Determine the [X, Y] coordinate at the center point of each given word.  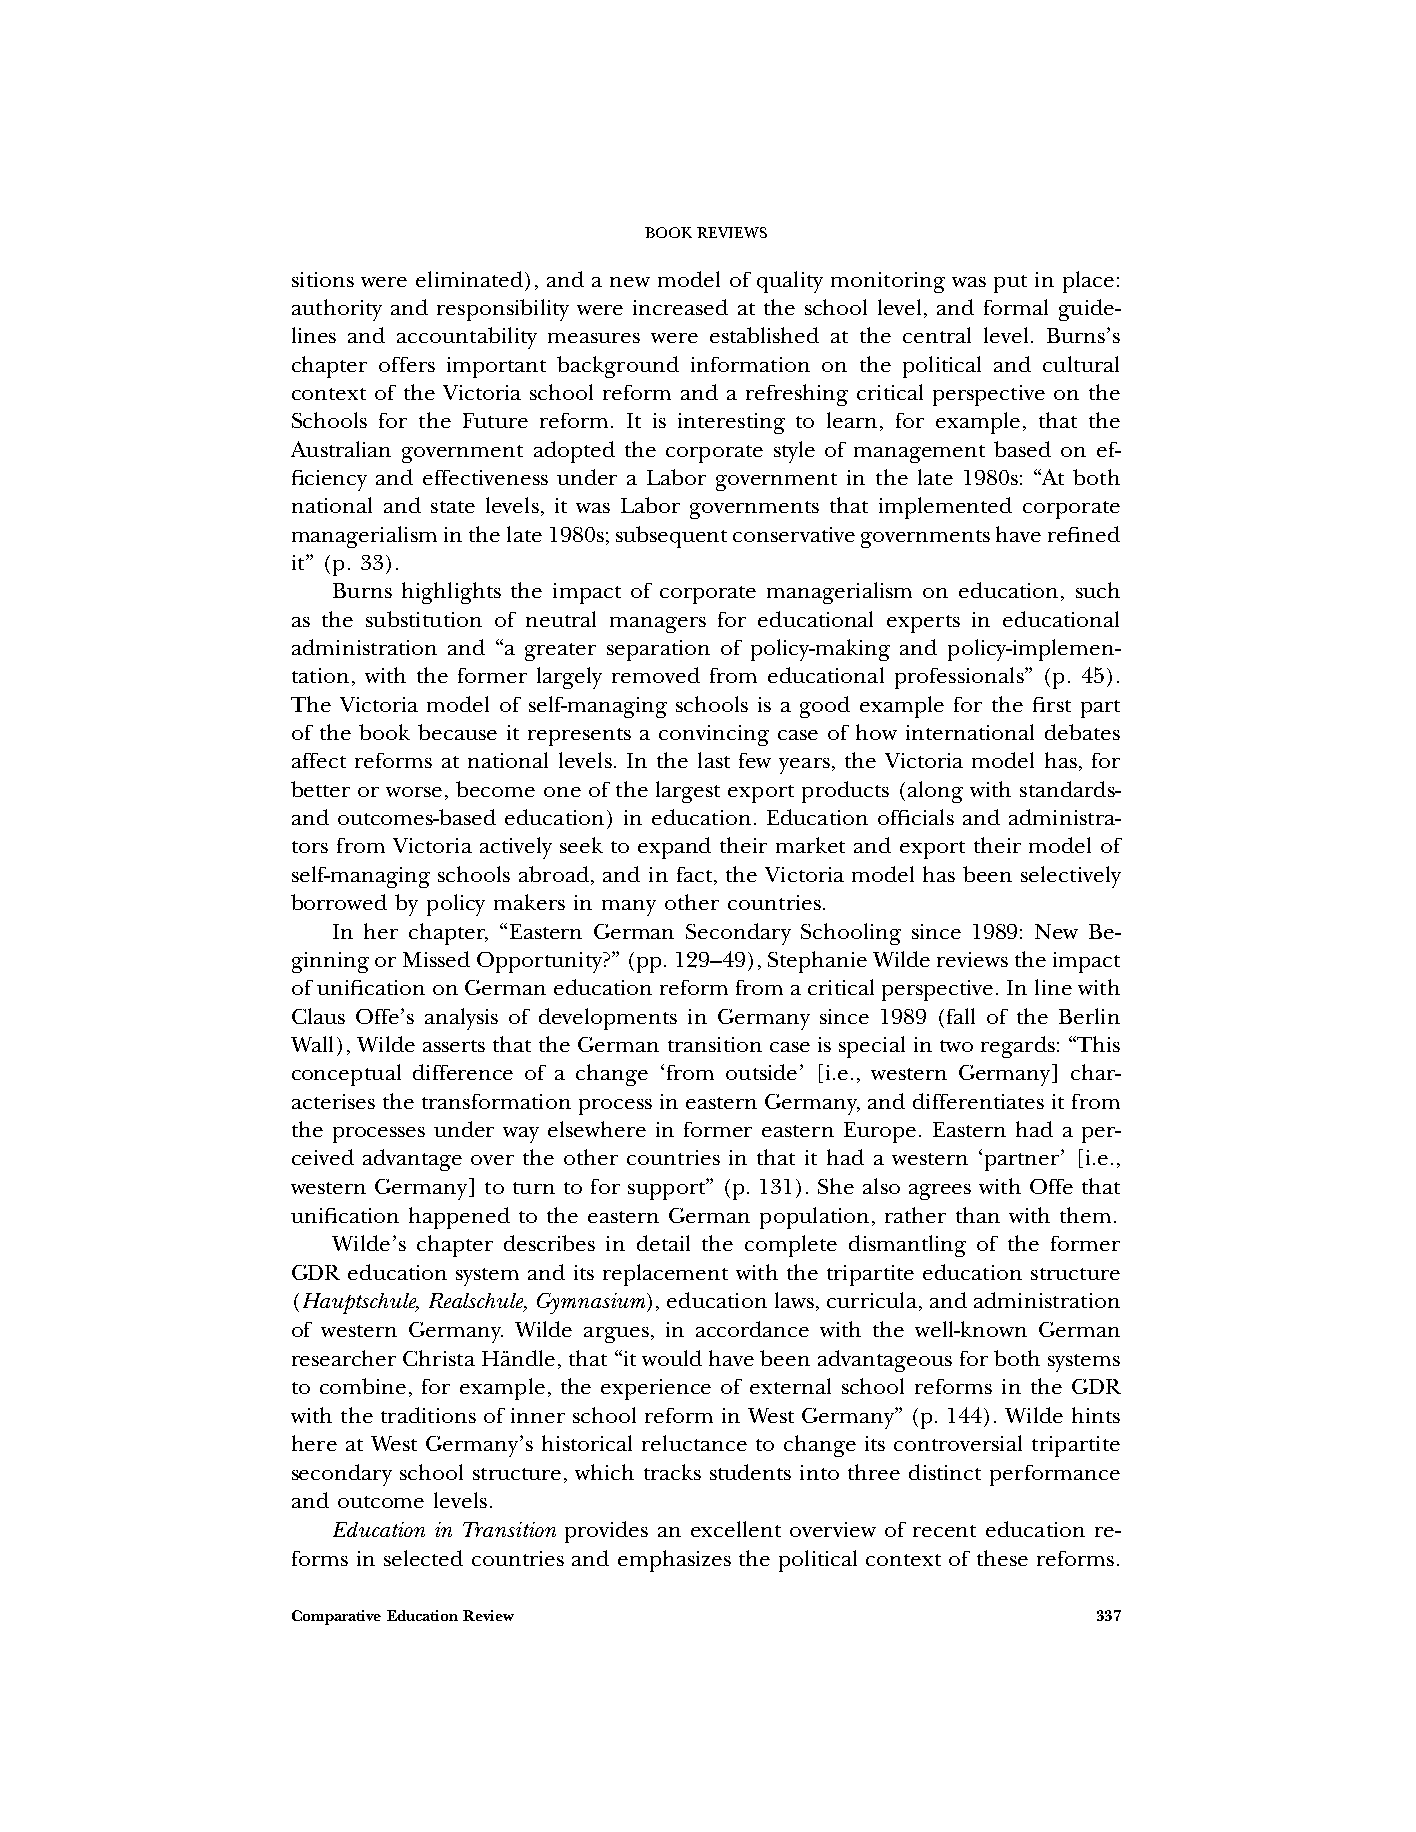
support [668, 1189]
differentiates [978, 1101]
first [1052, 704]
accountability [467, 338]
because [457, 732]
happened [459, 1218]
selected [423, 1558]
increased [680, 307]
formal [1016, 307]
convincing [714, 735]
